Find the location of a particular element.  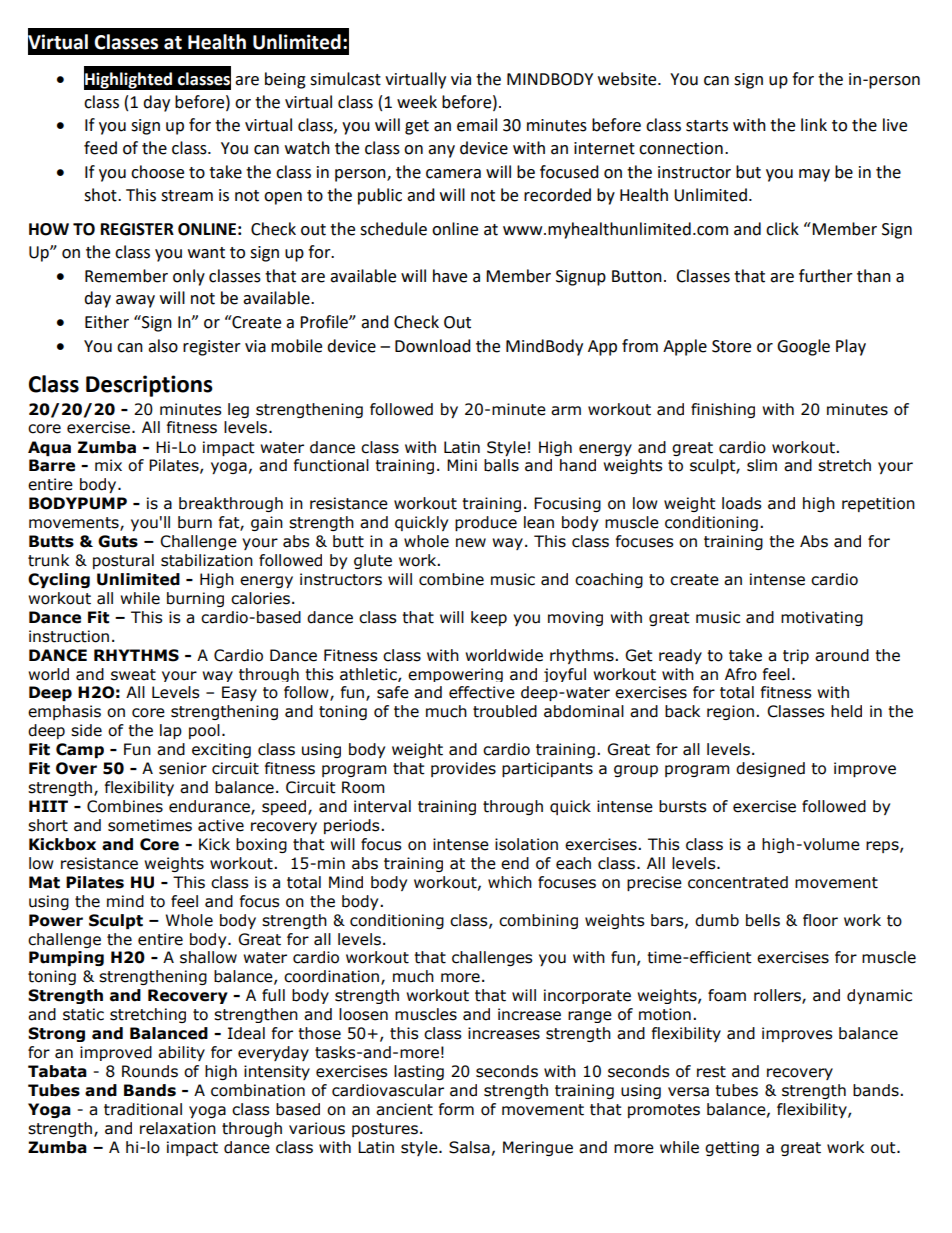

traditional is located at coordinates (143, 1109).
